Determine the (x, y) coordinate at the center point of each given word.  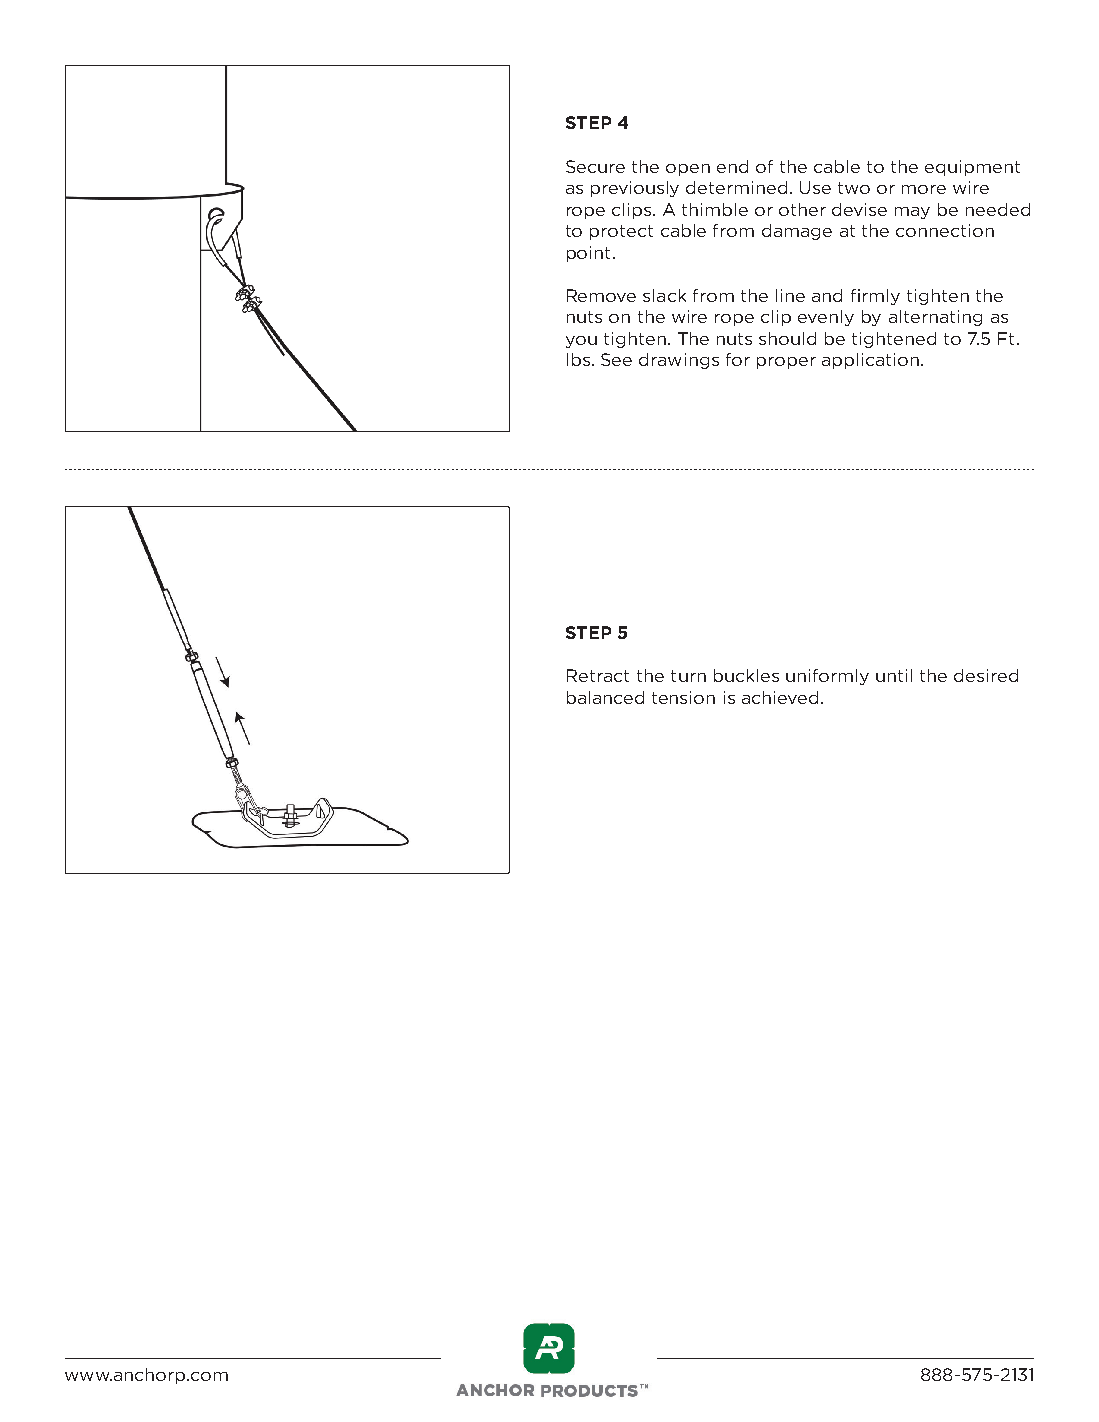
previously (635, 189)
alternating (935, 318)
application (870, 361)
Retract (598, 675)
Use (815, 187)
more (924, 189)
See (616, 359)
